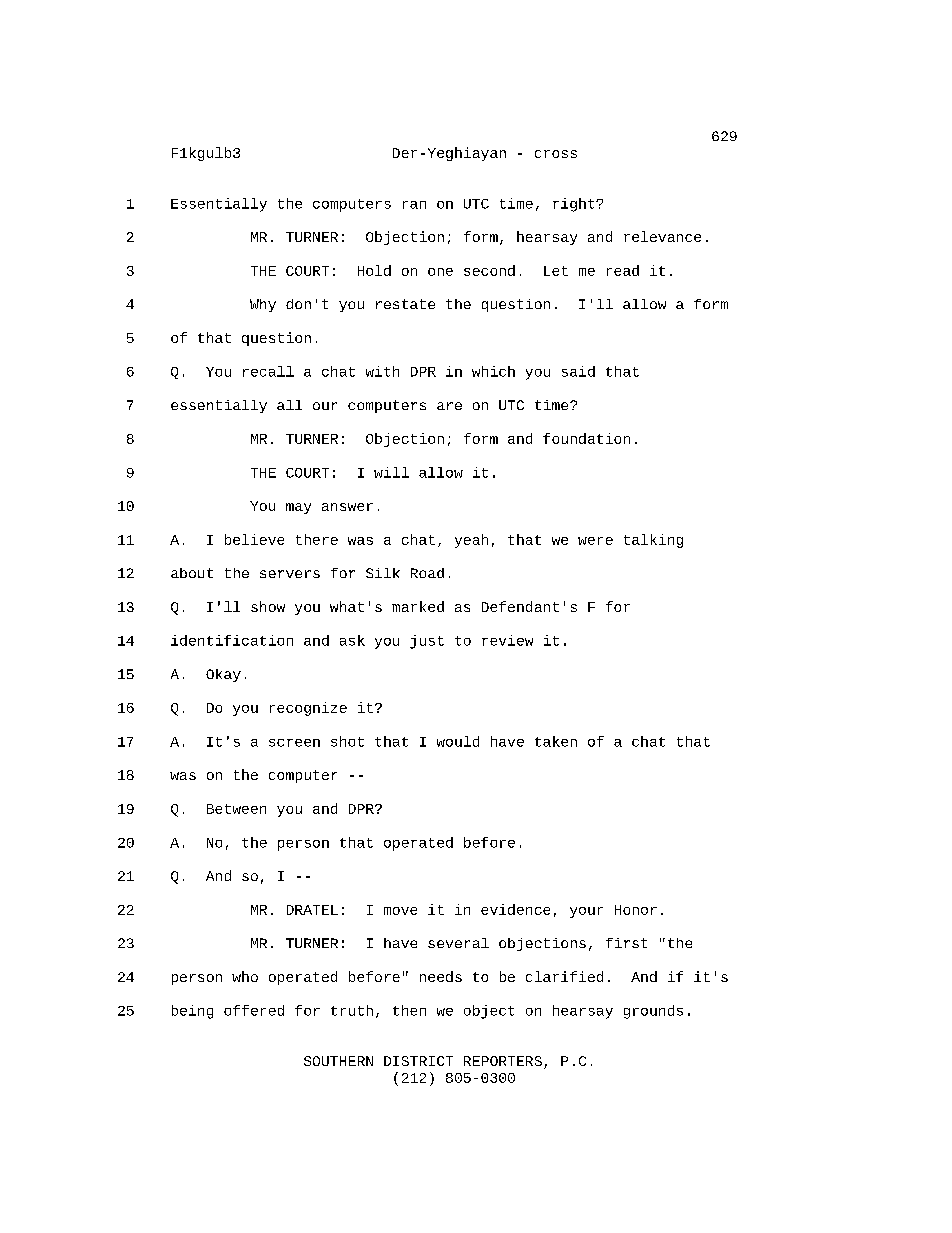 The image size is (952, 1233). Describe the element at coordinates (263, 305) in the screenshot. I see `Why` at that location.
